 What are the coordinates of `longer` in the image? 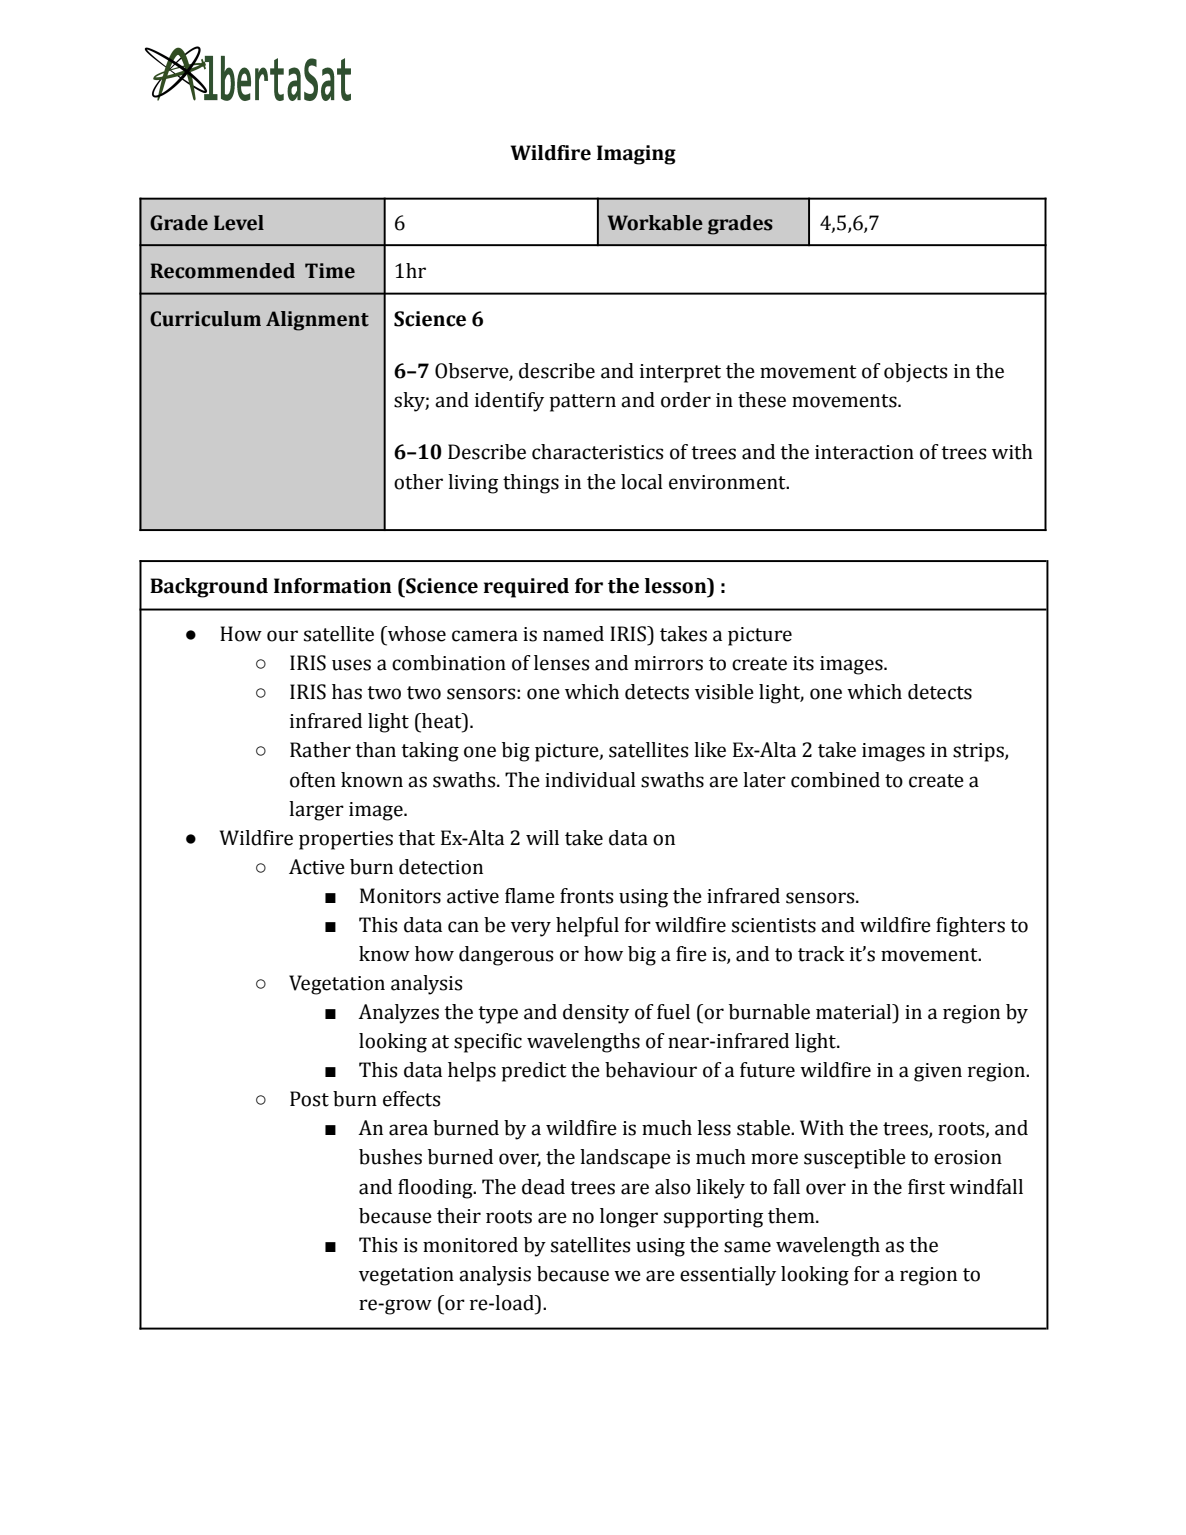 It's located at (629, 1218).
